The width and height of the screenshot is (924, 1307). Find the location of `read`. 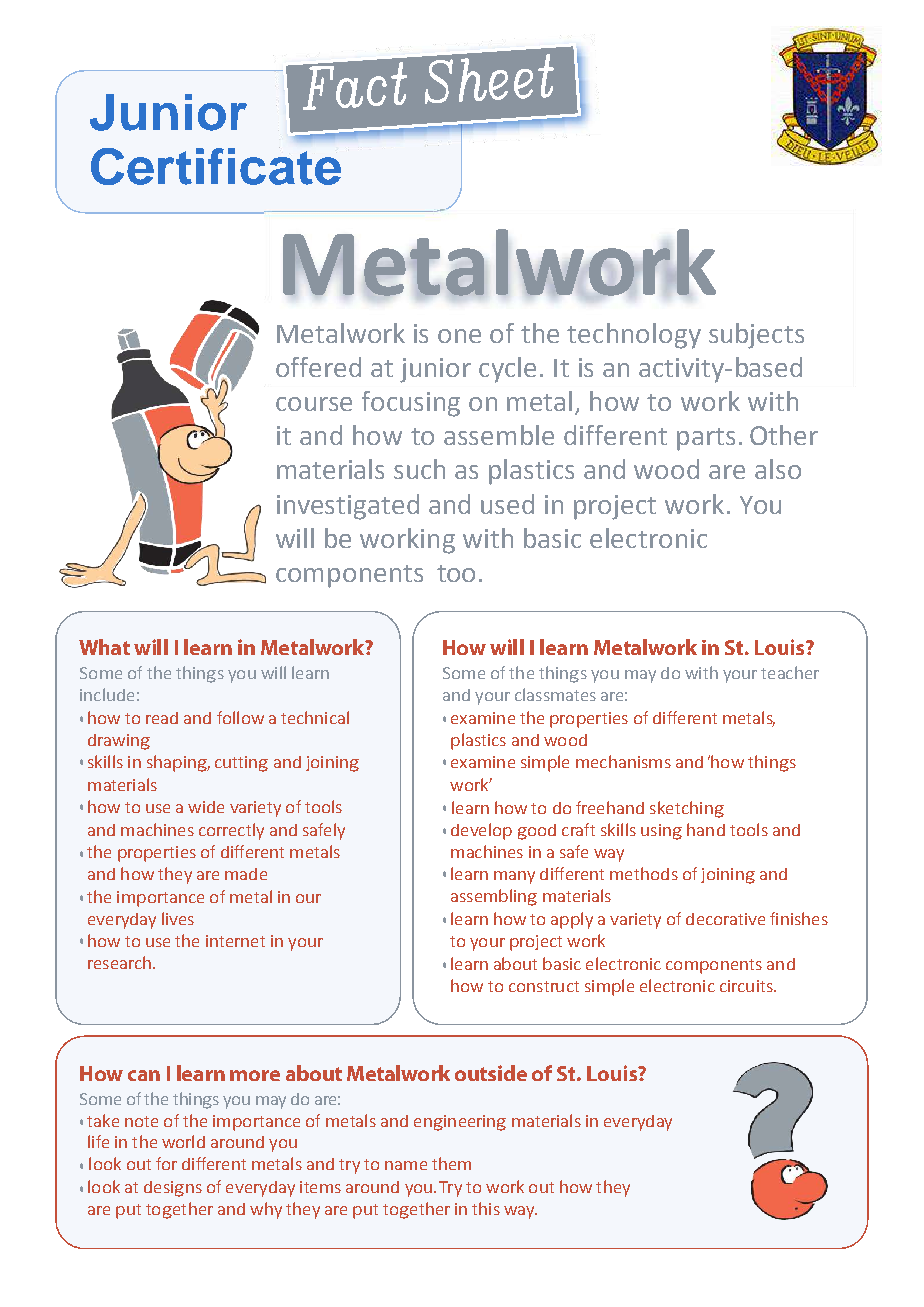

read is located at coordinates (162, 718).
